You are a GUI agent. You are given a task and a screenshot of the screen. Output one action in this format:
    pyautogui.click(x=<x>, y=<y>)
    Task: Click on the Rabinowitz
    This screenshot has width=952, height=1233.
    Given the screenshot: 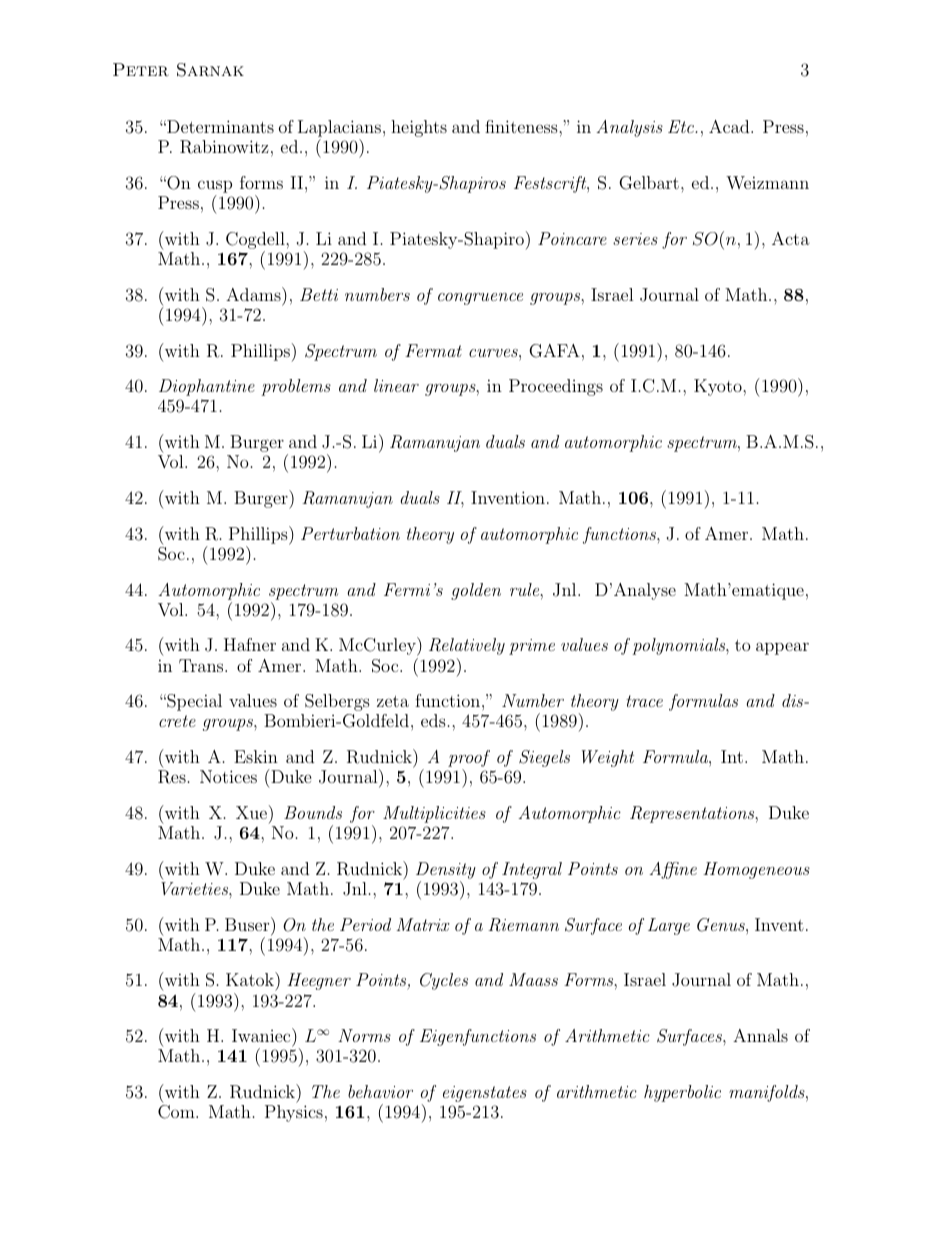 What is the action you would take?
    pyautogui.click(x=224, y=147)
